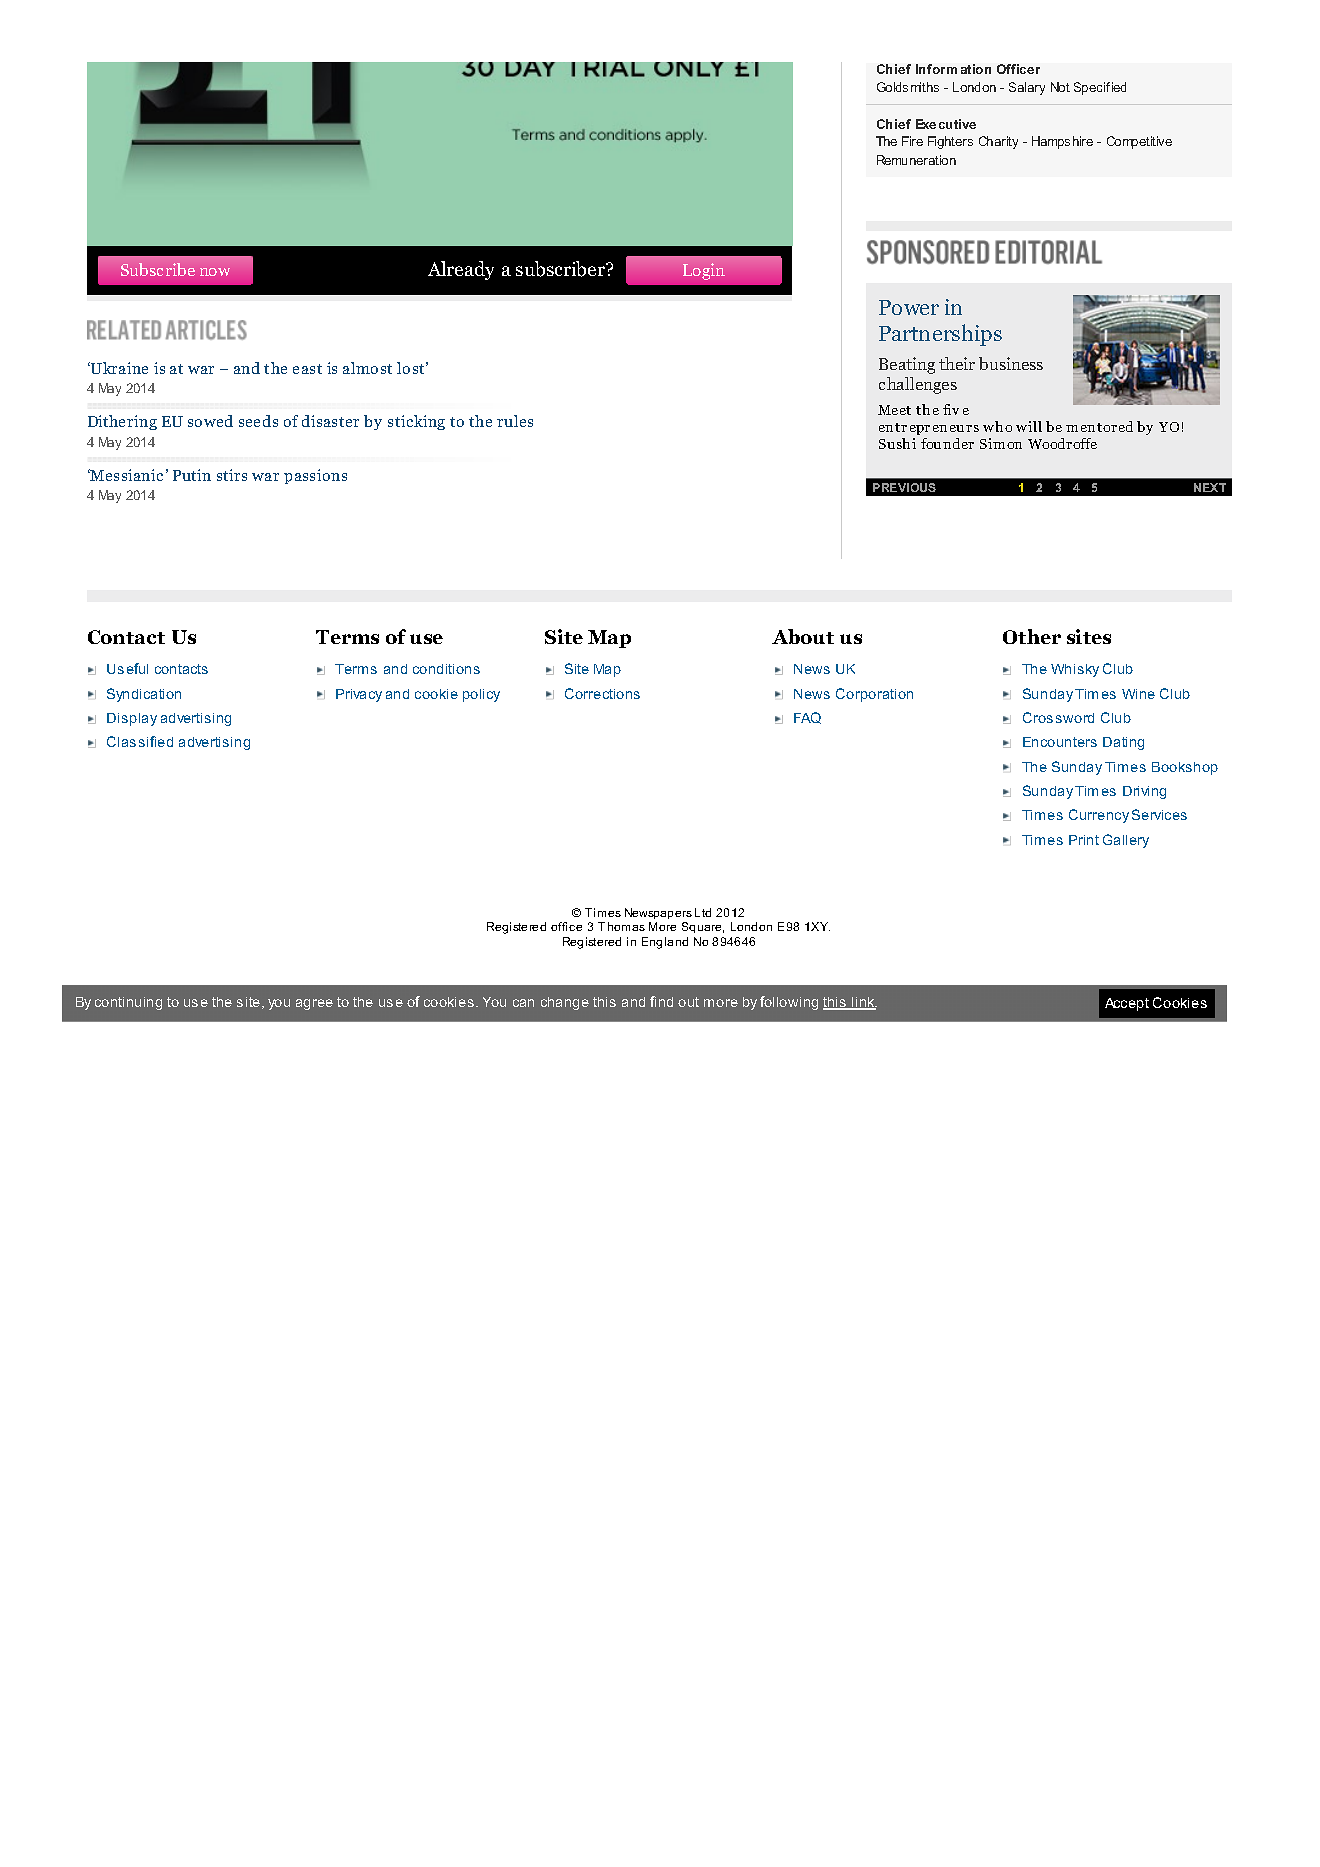 This screenshot has width=1320, height=1867. I want to click on Specified, so click(1100, 88).
